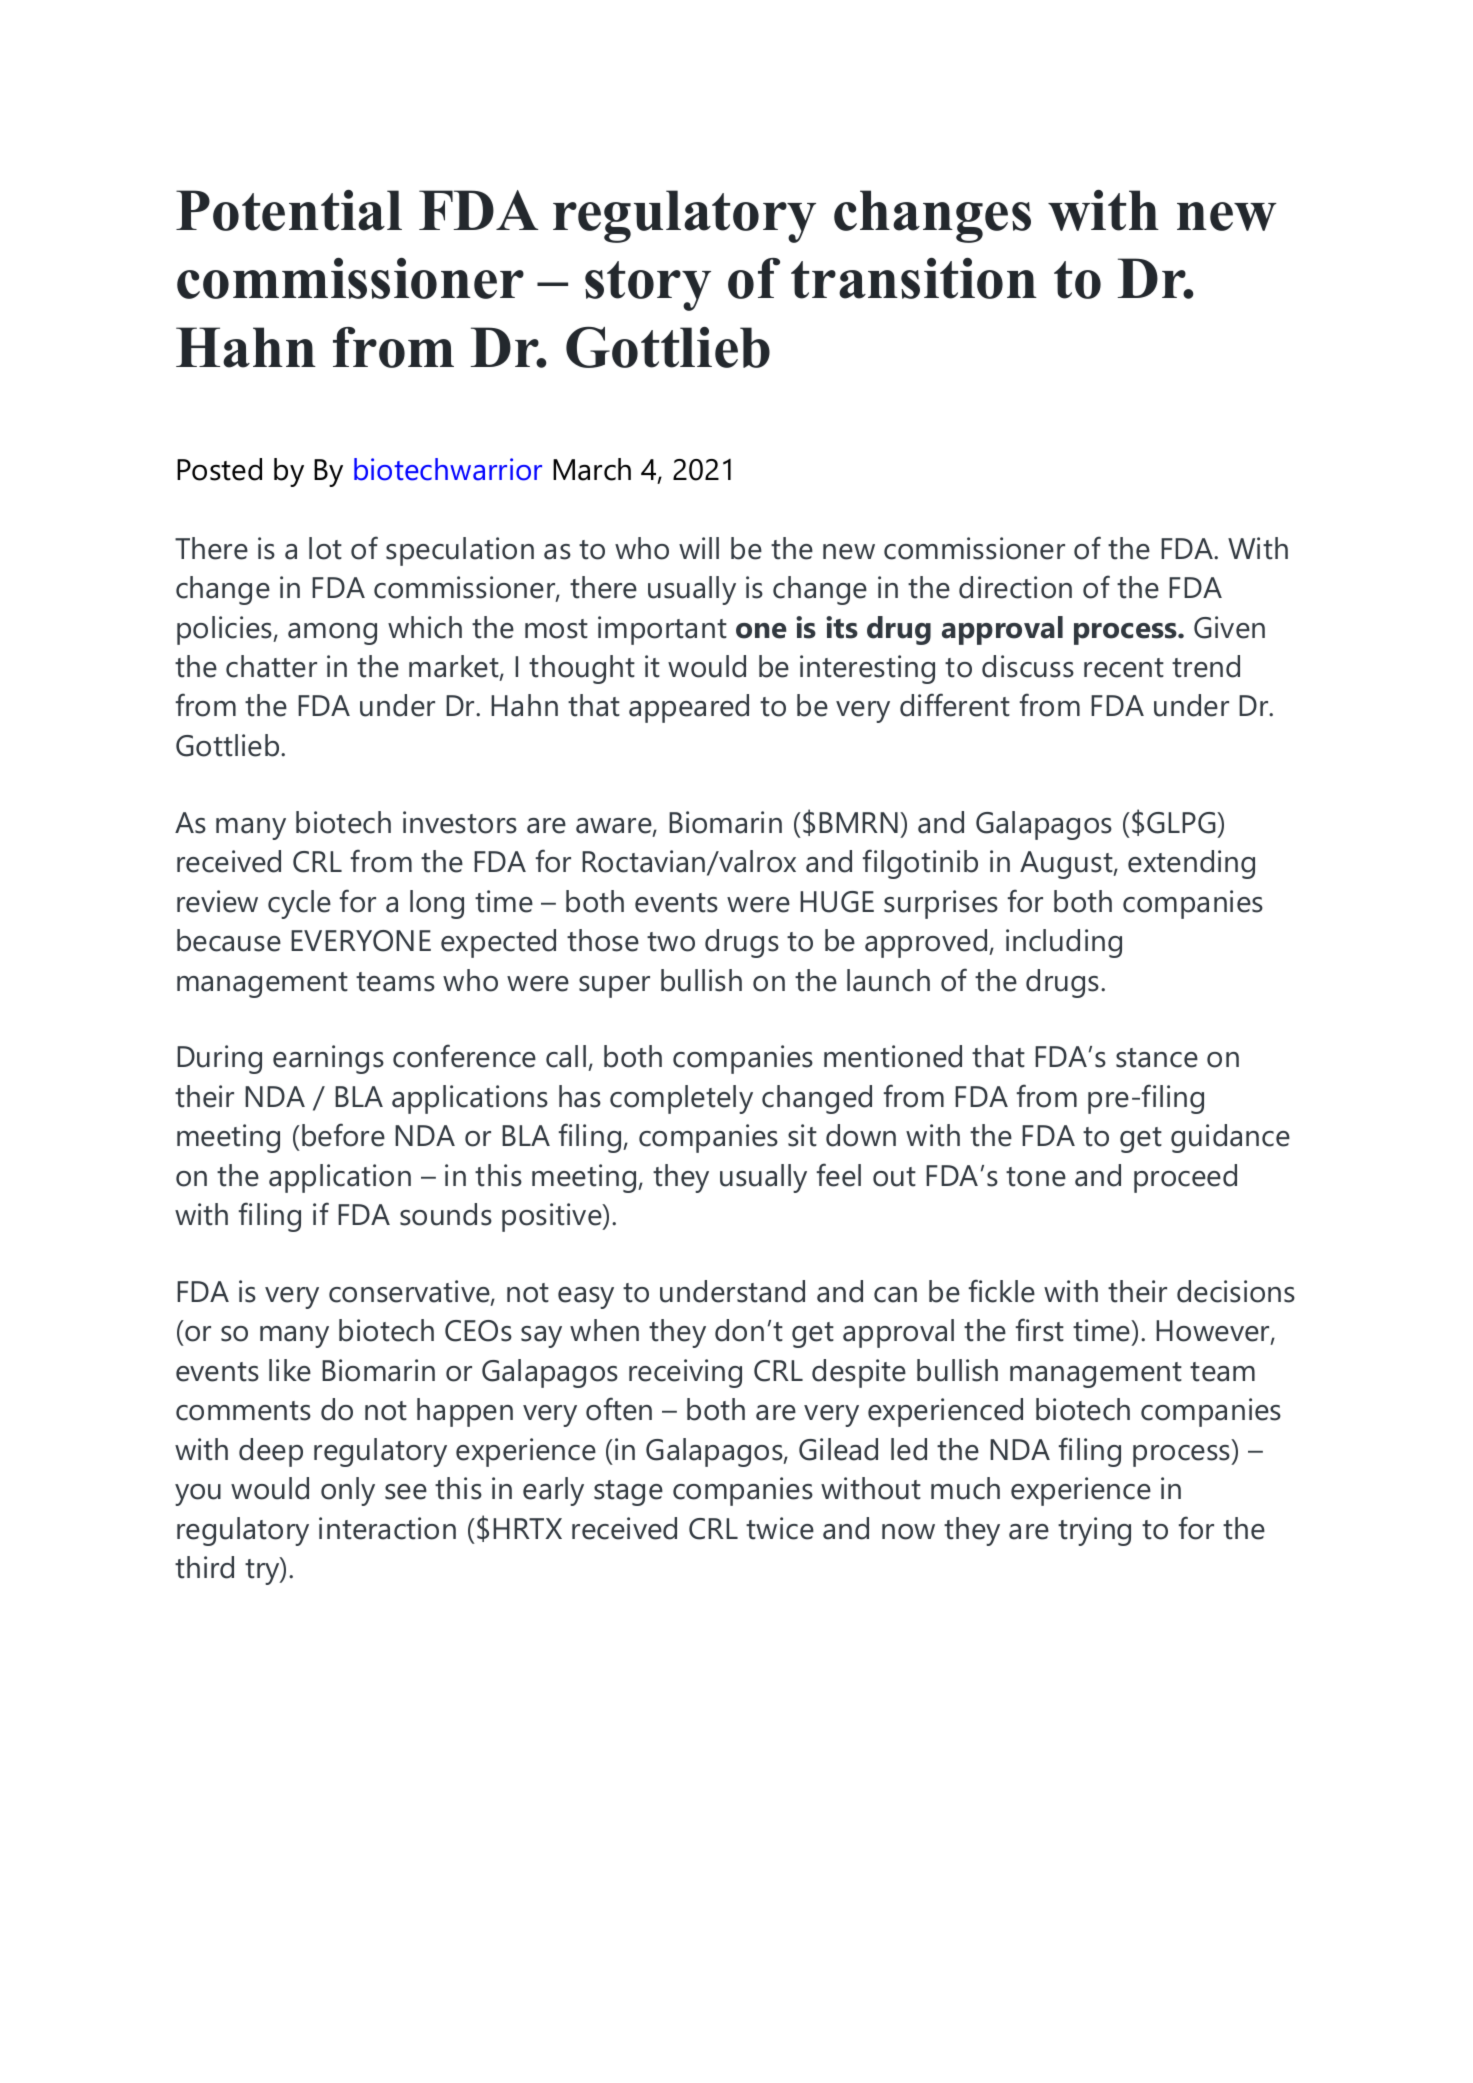  What do you see at coordinates (1002, 1291) in the document?
I see `fickle` at bounding box center [1002, 1291].
